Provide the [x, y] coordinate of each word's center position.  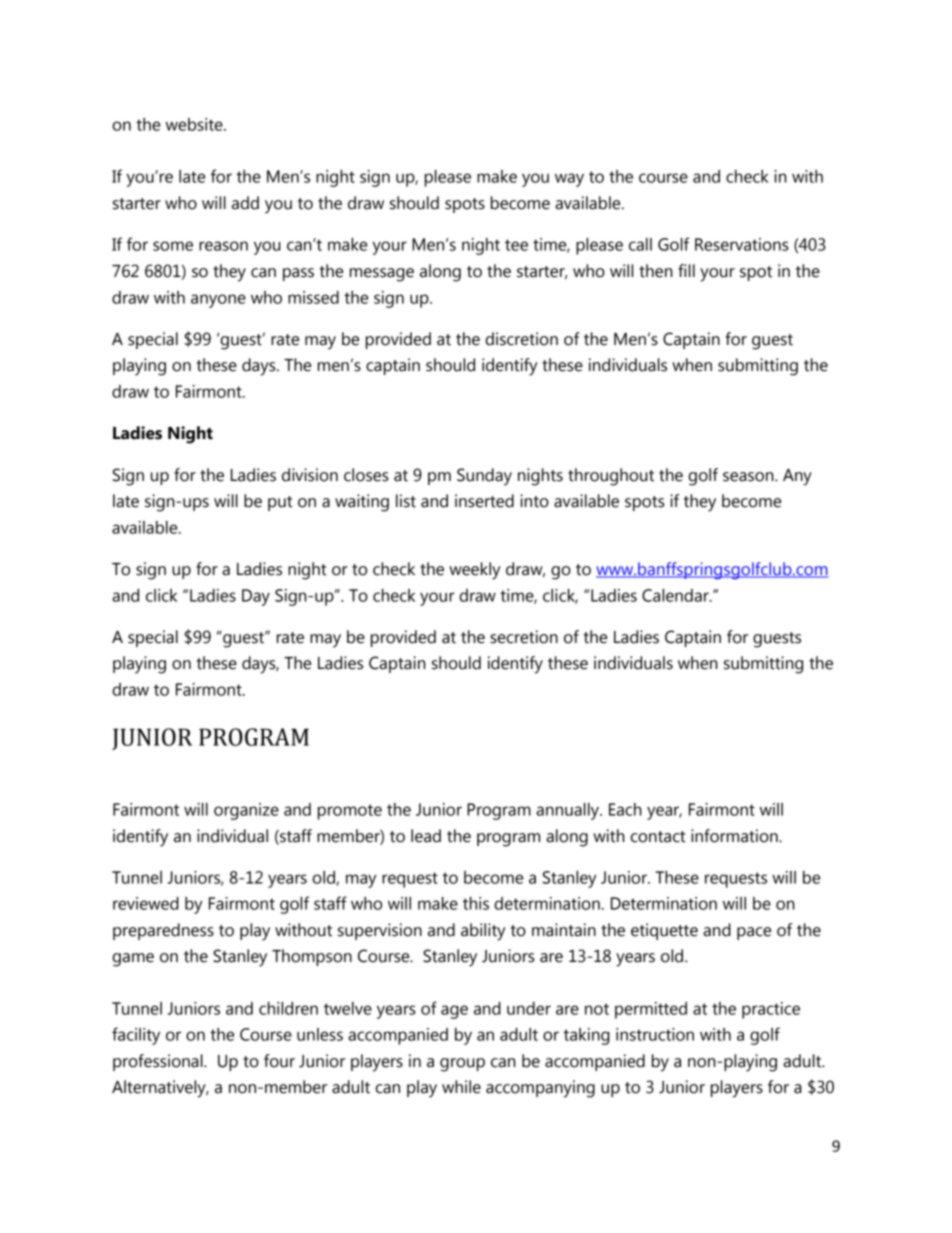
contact [658, 837]
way [569, 180]
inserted [484, 501]
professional [159, 1062]
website [195, 124]
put [280, 503]
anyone [218, 301]
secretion [524, 637]
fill [686, 270]
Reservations [742, 244]
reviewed [146, 903]
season [749, 477]
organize [246, 811]
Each [625, 809]
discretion [521, 339]
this [476, 903]
